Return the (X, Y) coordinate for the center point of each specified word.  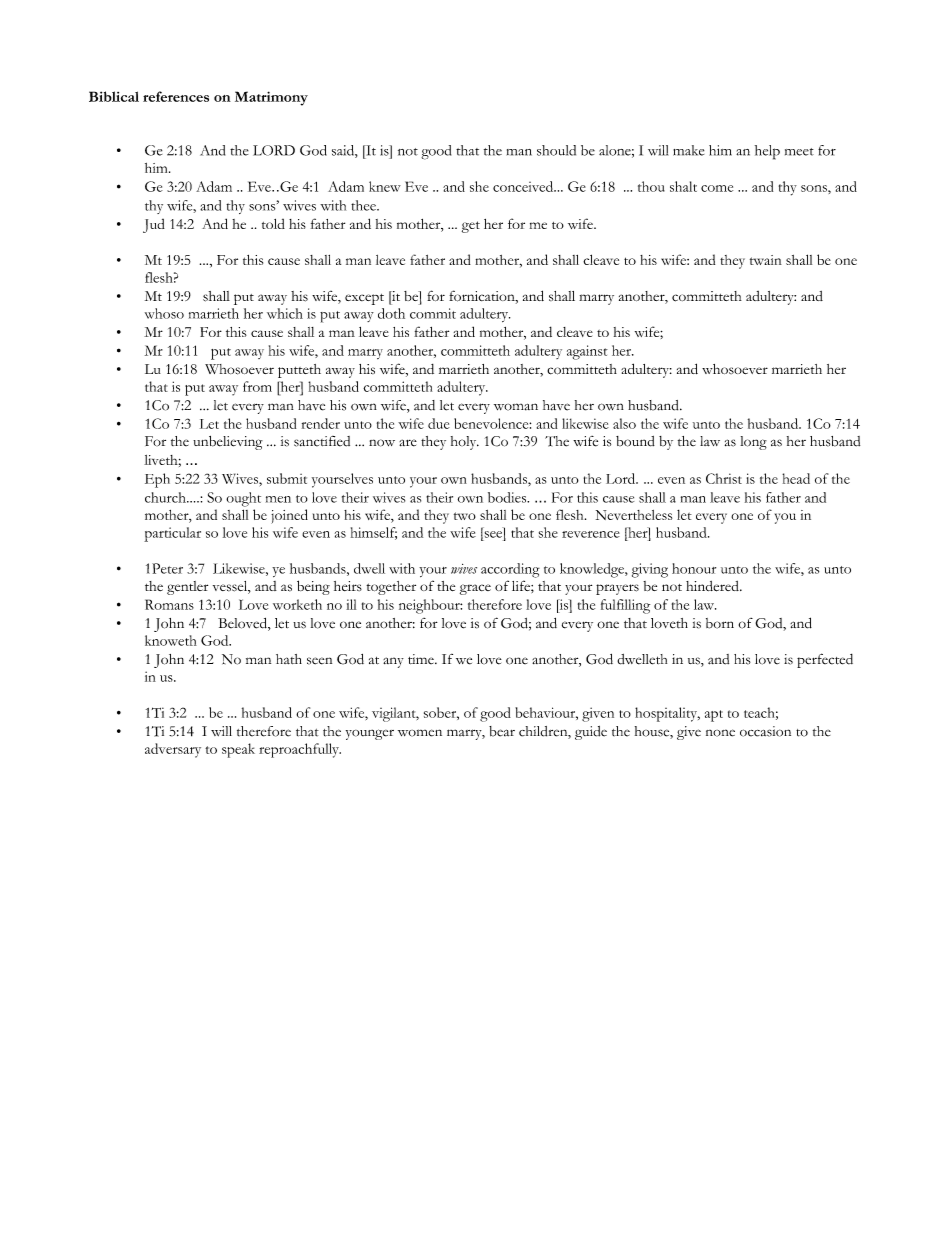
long (753, 443)
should (556, 150)
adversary (173, 750)
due (439, 423)
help (767, 152)
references (176, 96)
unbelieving (228, 443)
